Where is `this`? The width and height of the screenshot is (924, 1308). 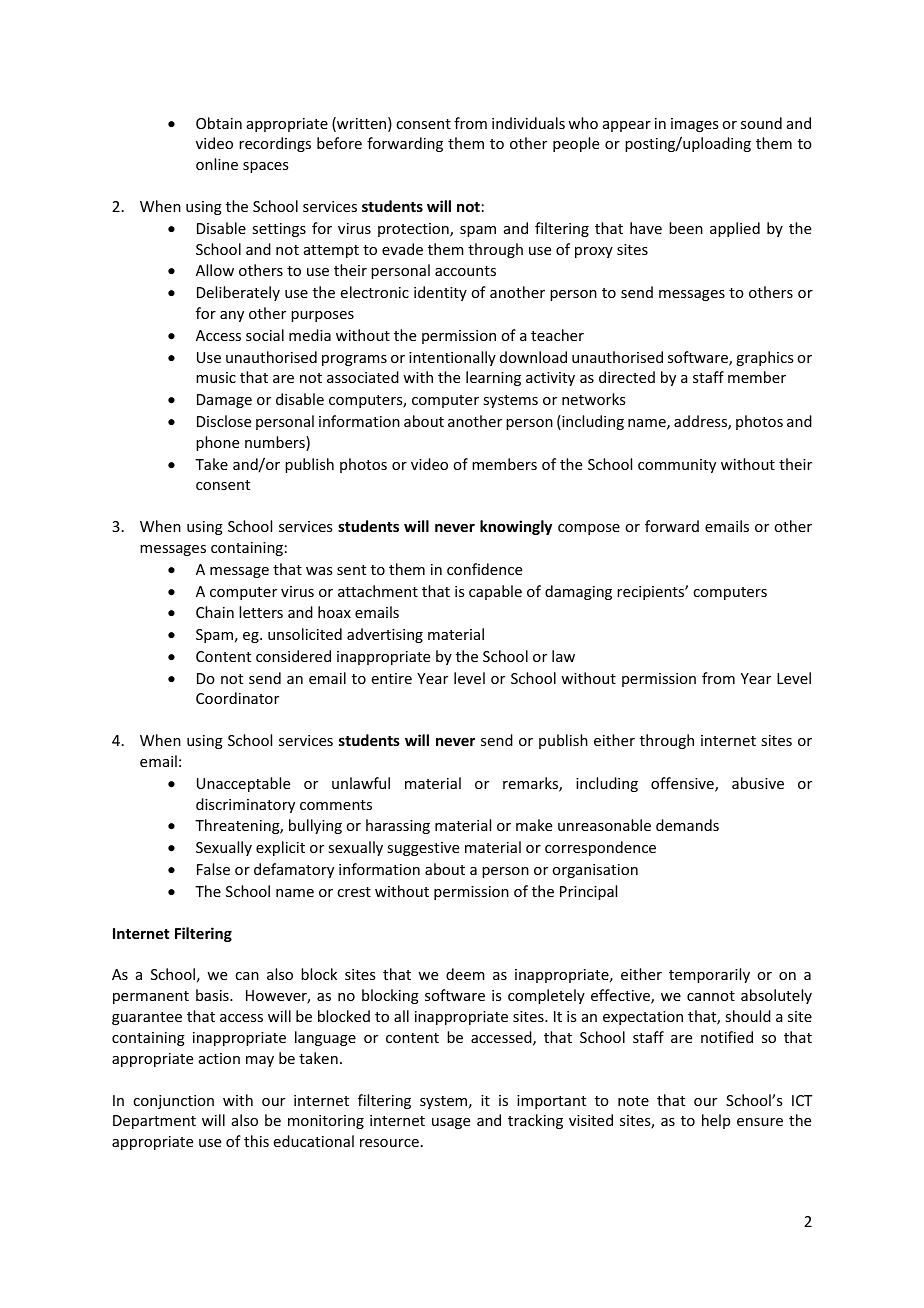
this is located at coordinates (256, 1141).
